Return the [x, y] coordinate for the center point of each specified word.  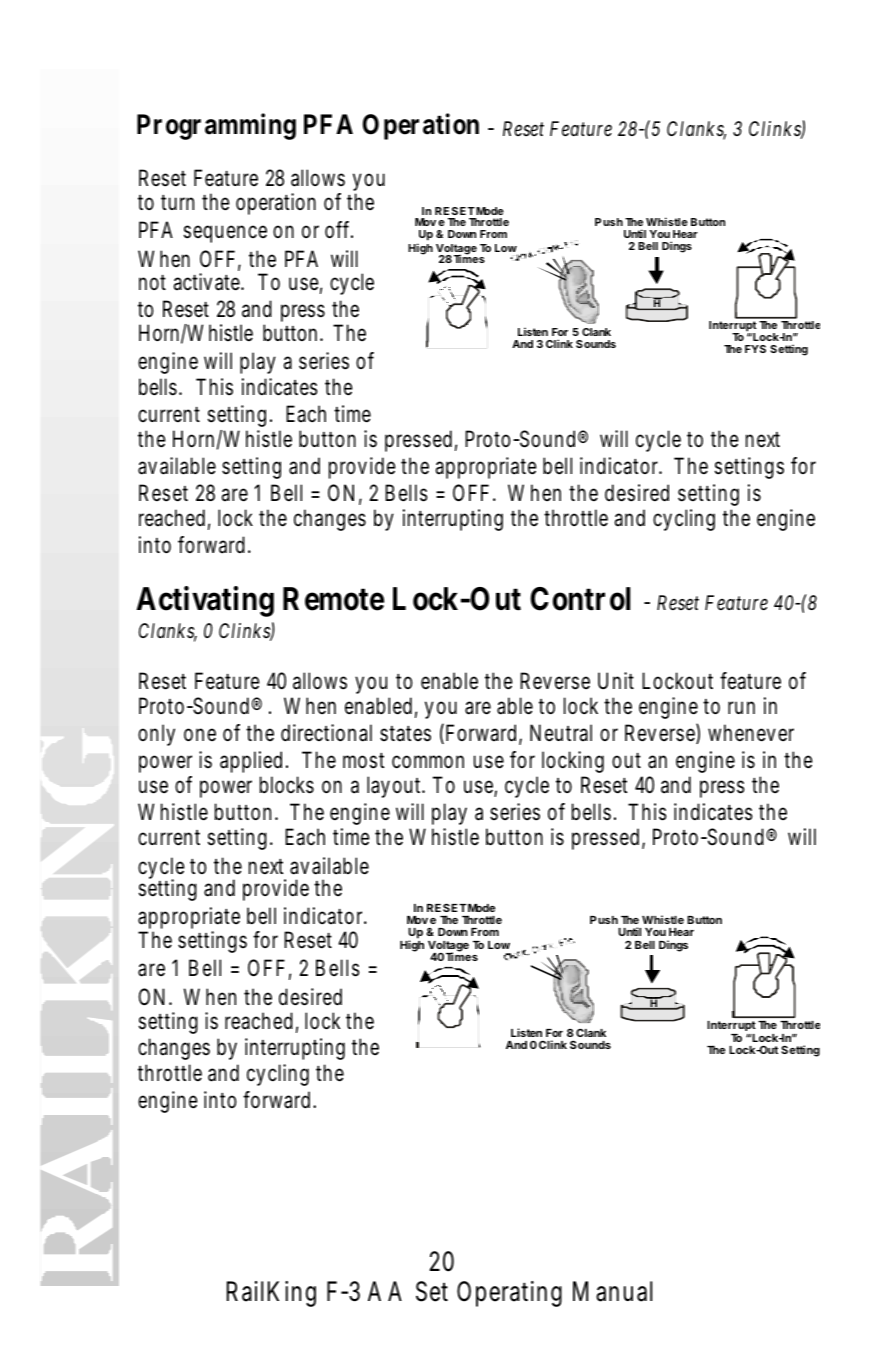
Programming [216, 126]
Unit [616, 680]
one [200, 735]
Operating [509, 1294]
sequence [225, 234]
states [405, 734]
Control [580, 599]
